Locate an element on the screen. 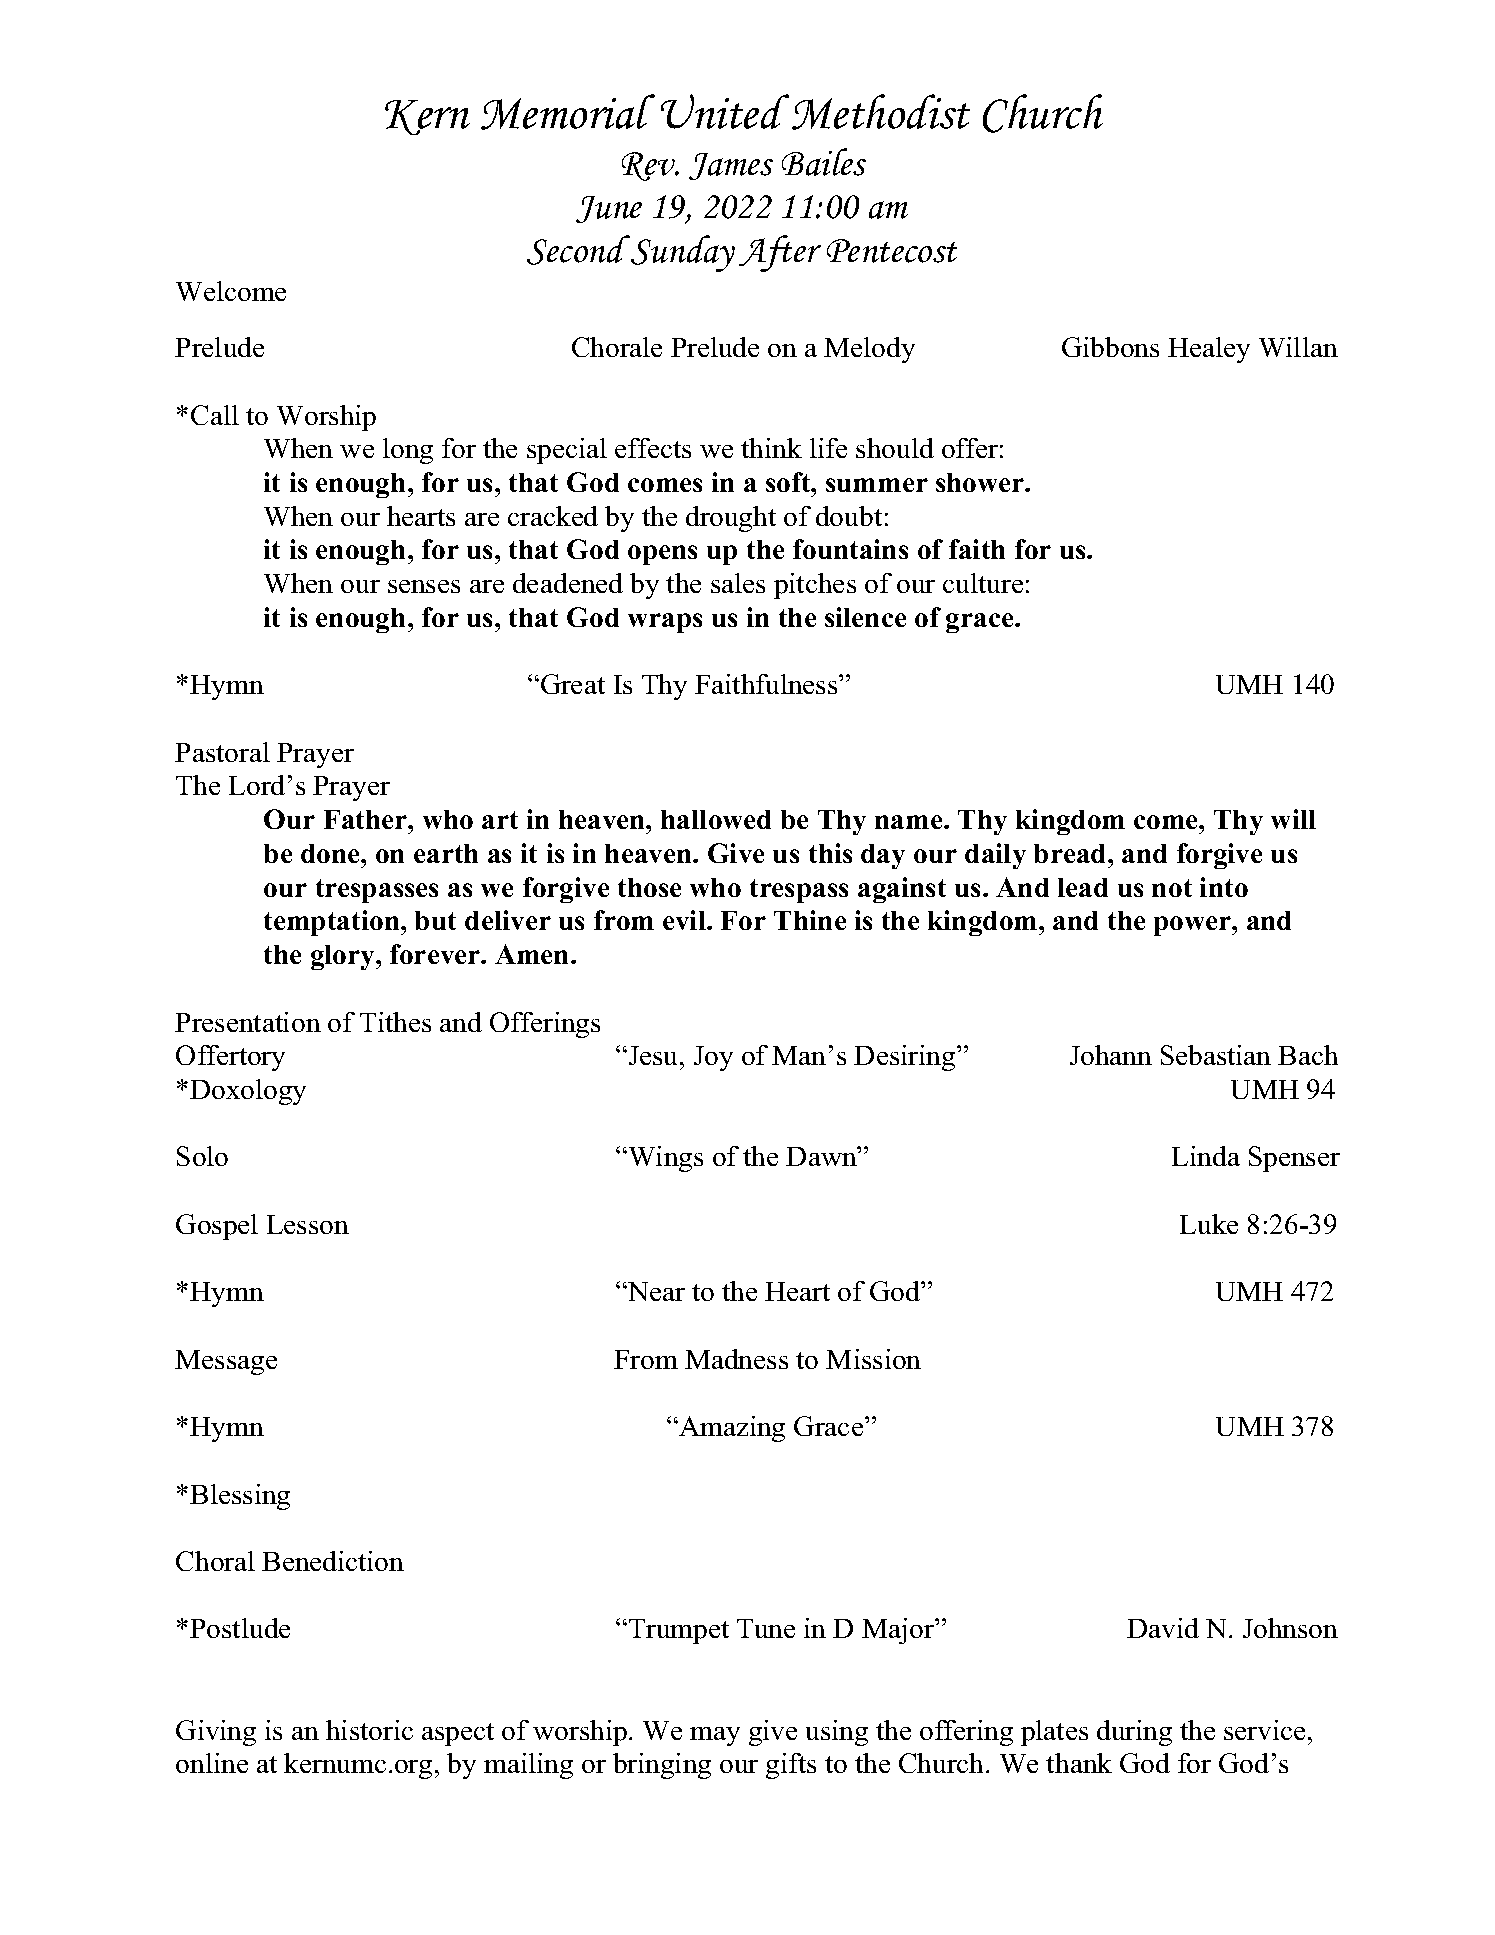 Image resolution: width=1495 pixels, height=1935 pixels. during is located at coordinates (1134, 1733).
